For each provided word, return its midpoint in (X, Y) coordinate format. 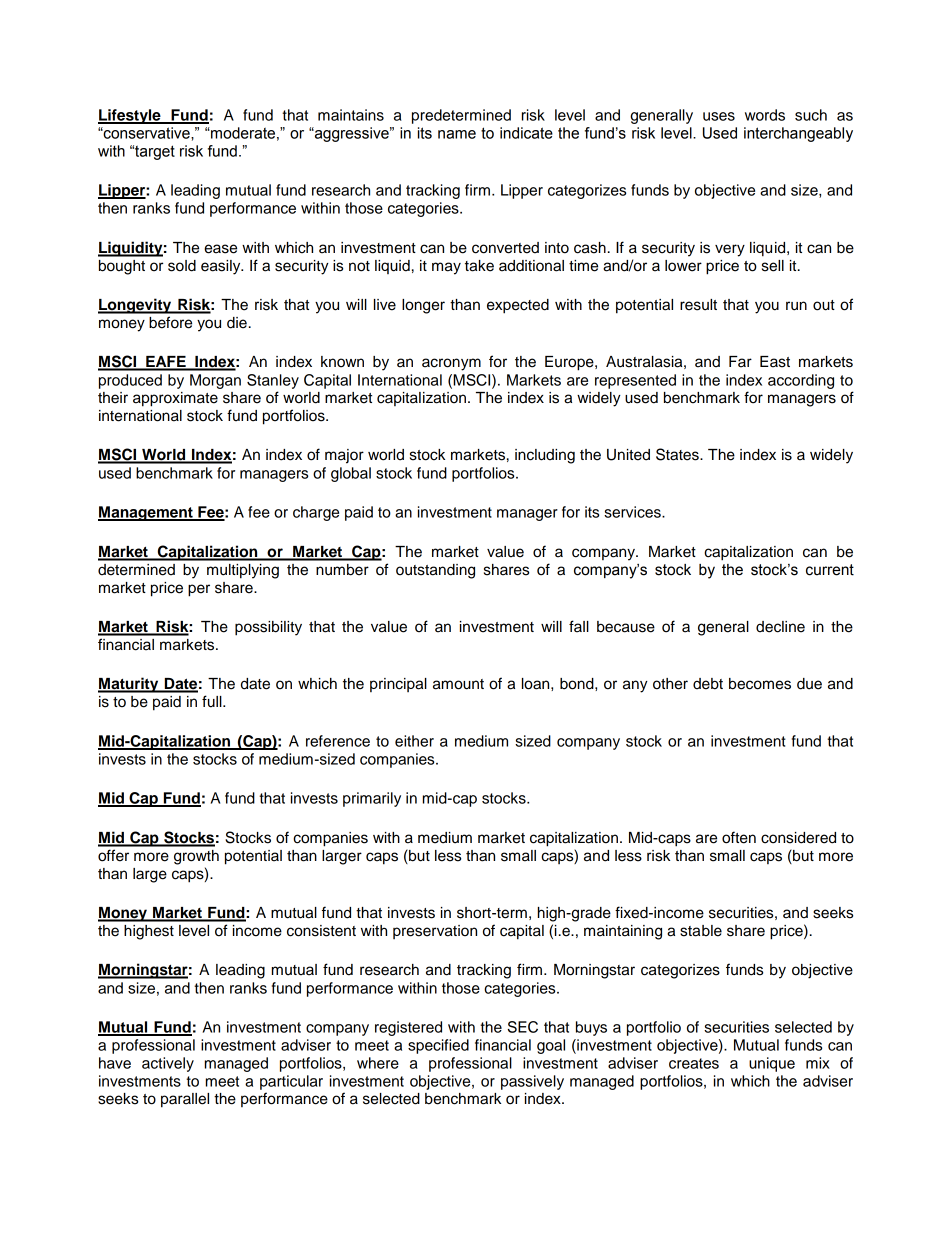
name (457, 134)
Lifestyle (130, 116)
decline (780, 627)
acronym (451, 364)
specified (438, 1046)
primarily (372, 799)
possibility (268, 628)
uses (719, 116)
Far (740, 362)
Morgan (215, 381)
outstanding (435, 571)
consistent (321, 931)
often (739, 837)
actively (168, 1064)
